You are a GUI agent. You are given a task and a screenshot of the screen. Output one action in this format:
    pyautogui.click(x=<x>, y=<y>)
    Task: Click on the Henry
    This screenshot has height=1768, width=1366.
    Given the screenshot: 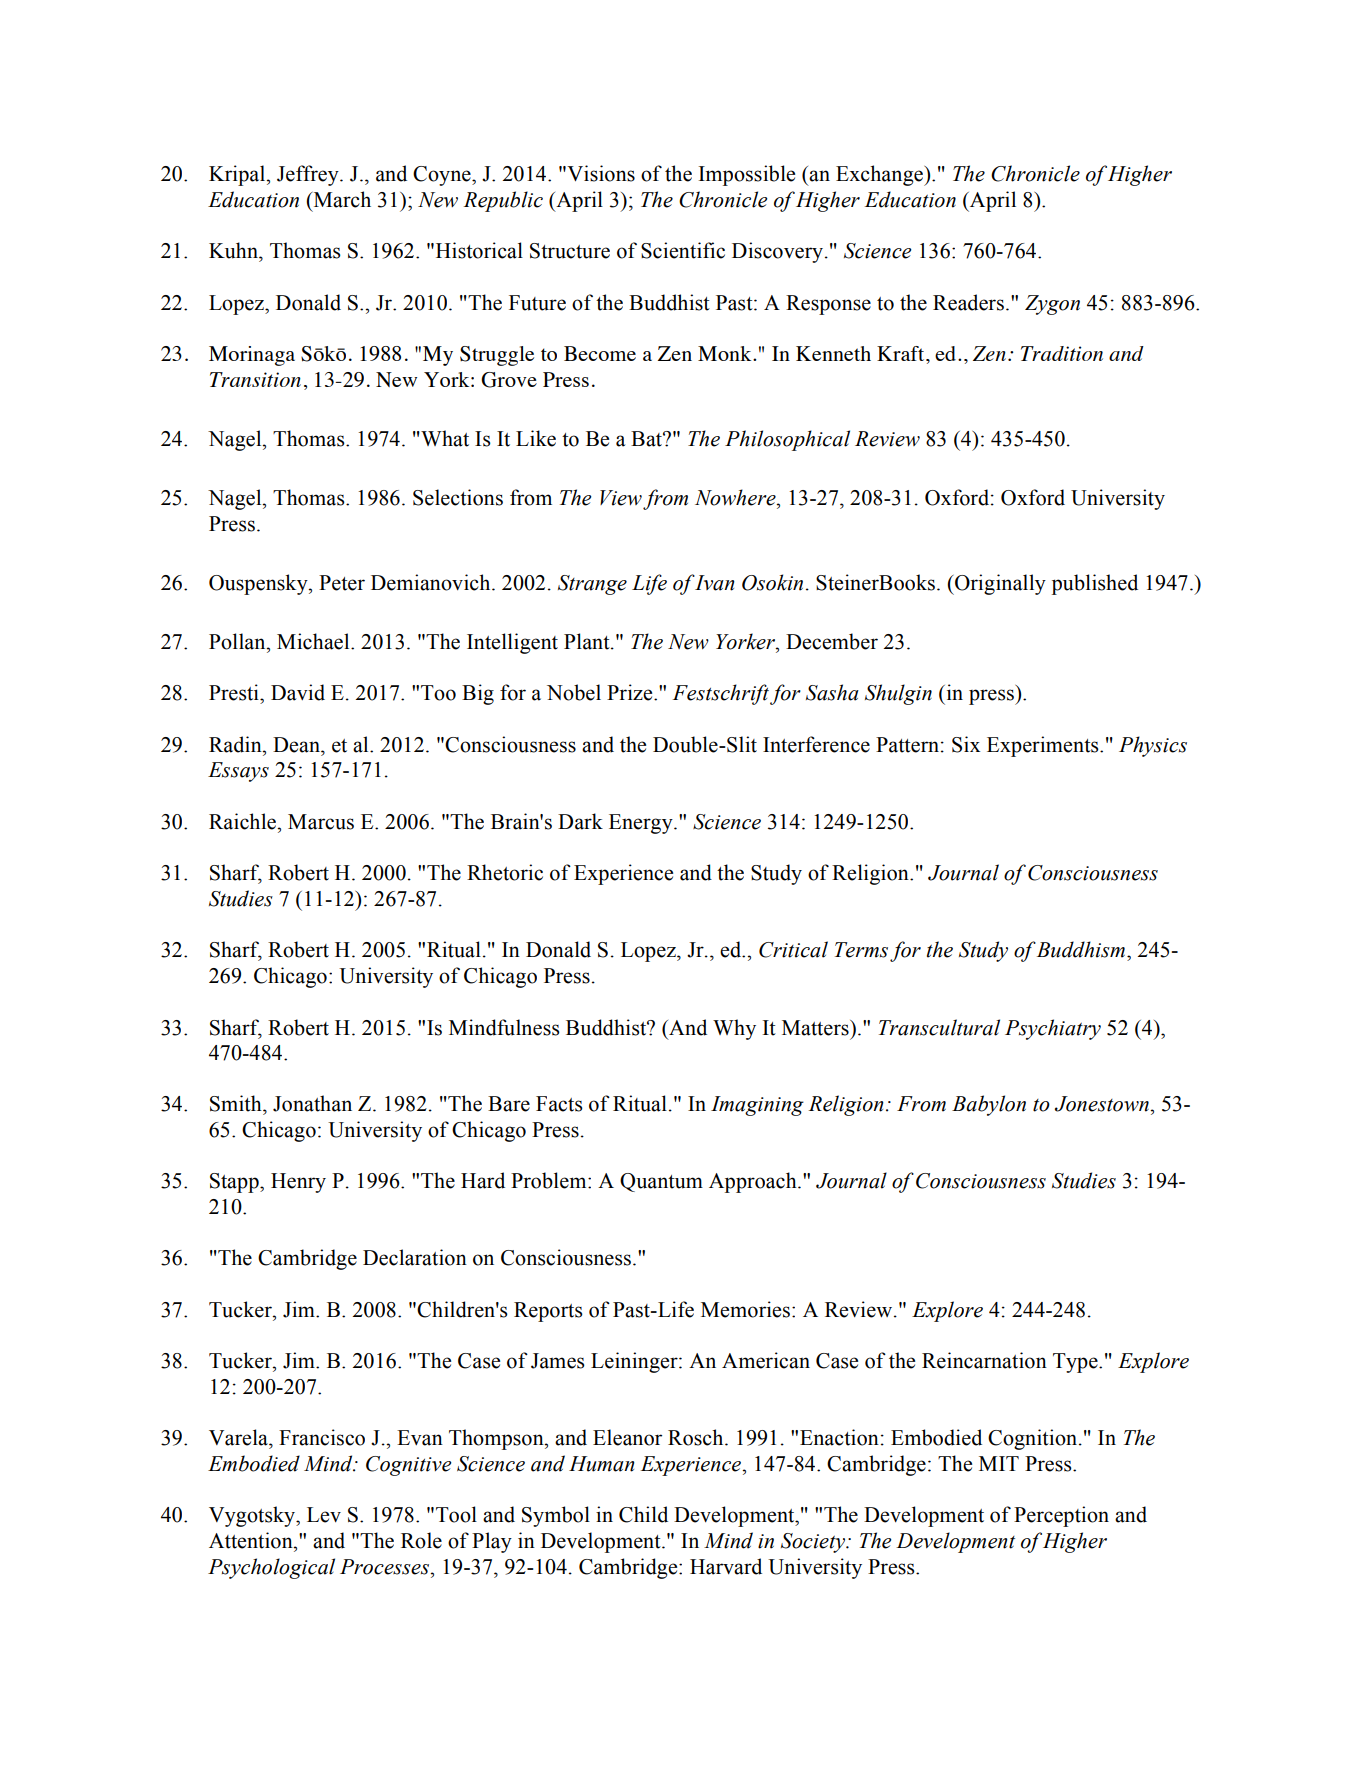 What is the action you would take?
    pyautogui.click(x=298, y=1183)
